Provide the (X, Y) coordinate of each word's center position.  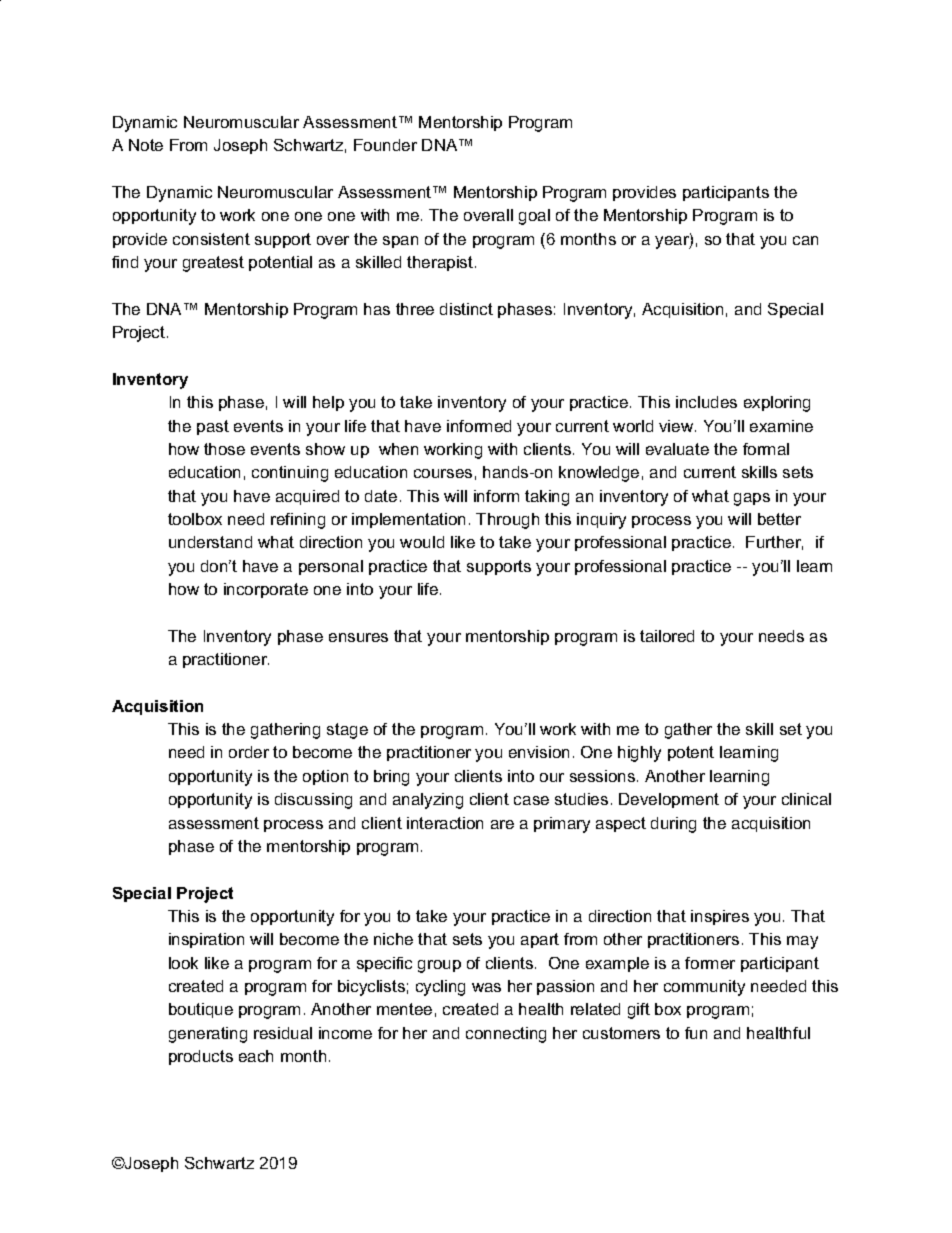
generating (208, 1035)
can (805, 240)
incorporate (266, 590)
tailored (667, 636)
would (422, 542)
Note (146, 145)
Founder (385, 145)
